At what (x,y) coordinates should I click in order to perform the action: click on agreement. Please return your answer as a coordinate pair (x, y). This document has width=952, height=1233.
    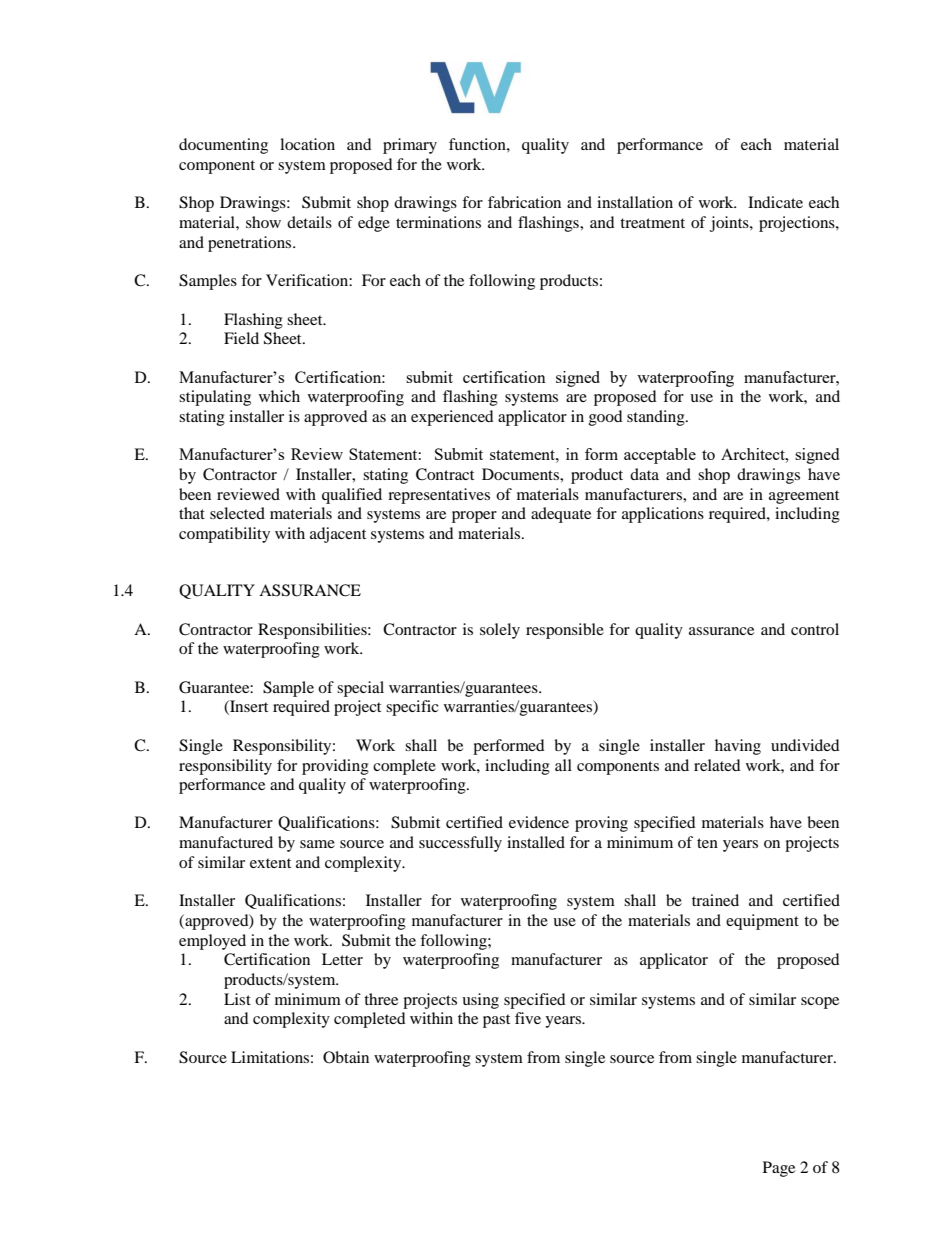
    Looking at the image, I should click on (804, 497).
